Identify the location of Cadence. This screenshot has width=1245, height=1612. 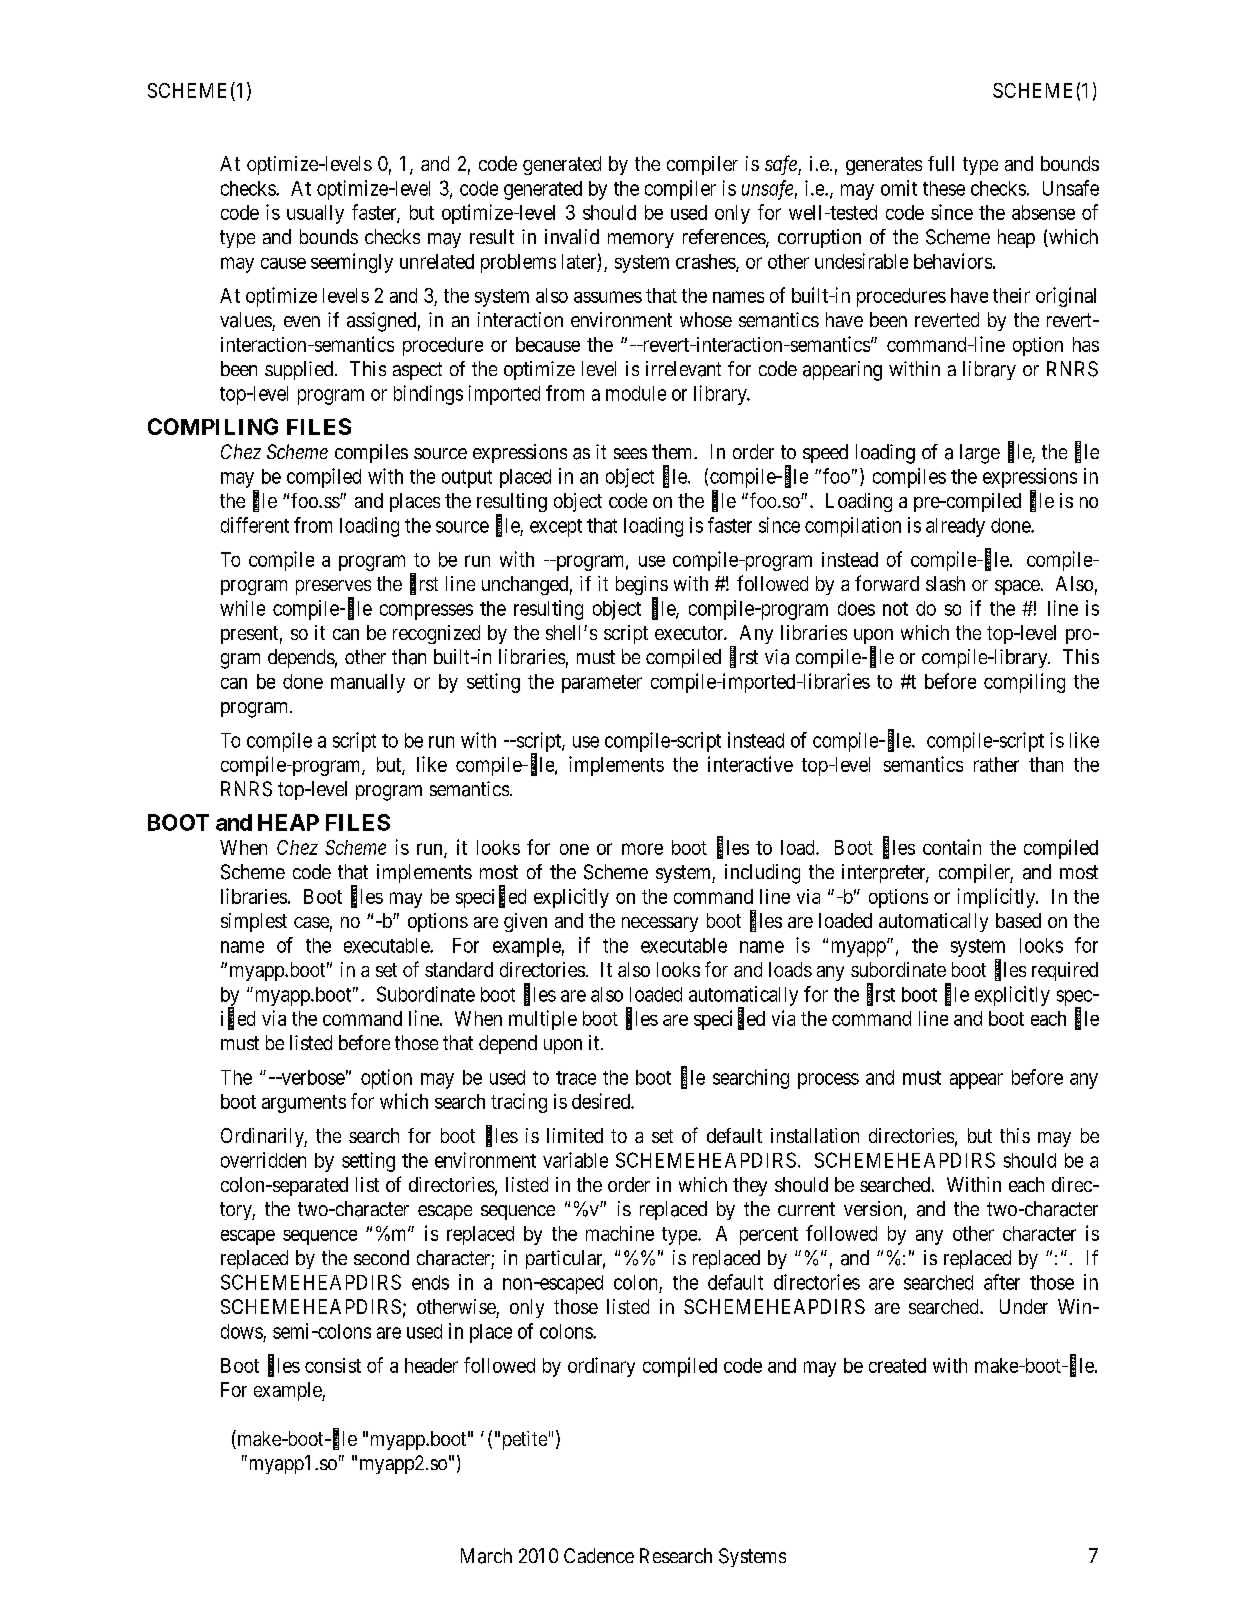
(599, 1555).
